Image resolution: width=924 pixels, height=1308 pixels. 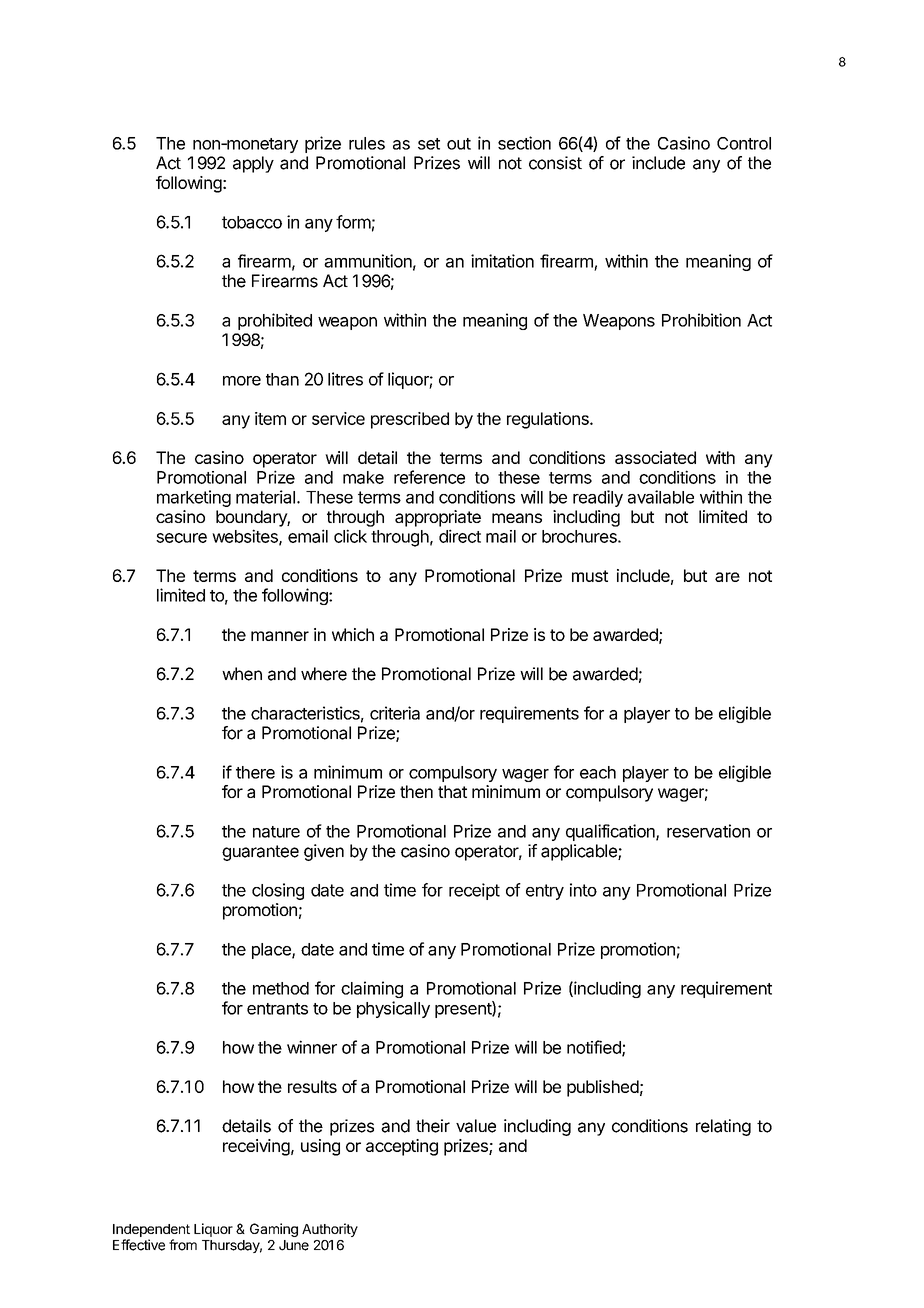 I want to click on each, so click(x=598, y=772).
